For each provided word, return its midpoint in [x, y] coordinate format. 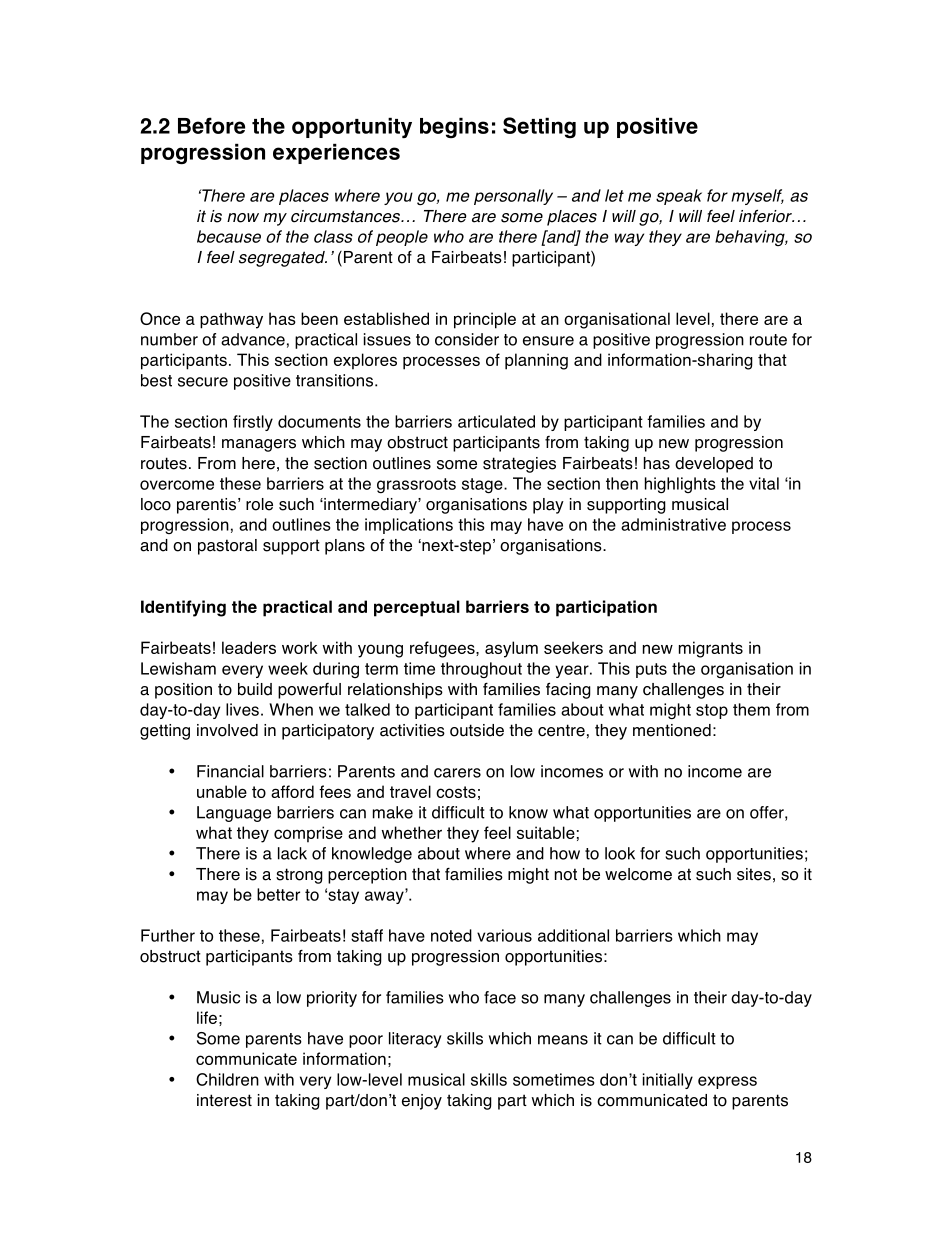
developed [714, 465]
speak [679, 197]
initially [668, 1081]
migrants [711, 649]
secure [203, 382]
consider [467, 339]
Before [211, 125]
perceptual [417, 608]
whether [411, 832]
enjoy [422, 1102]
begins [454, 128]
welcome [638, 874]
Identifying [183, 608]
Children [227, 1079]
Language [234, 814]
